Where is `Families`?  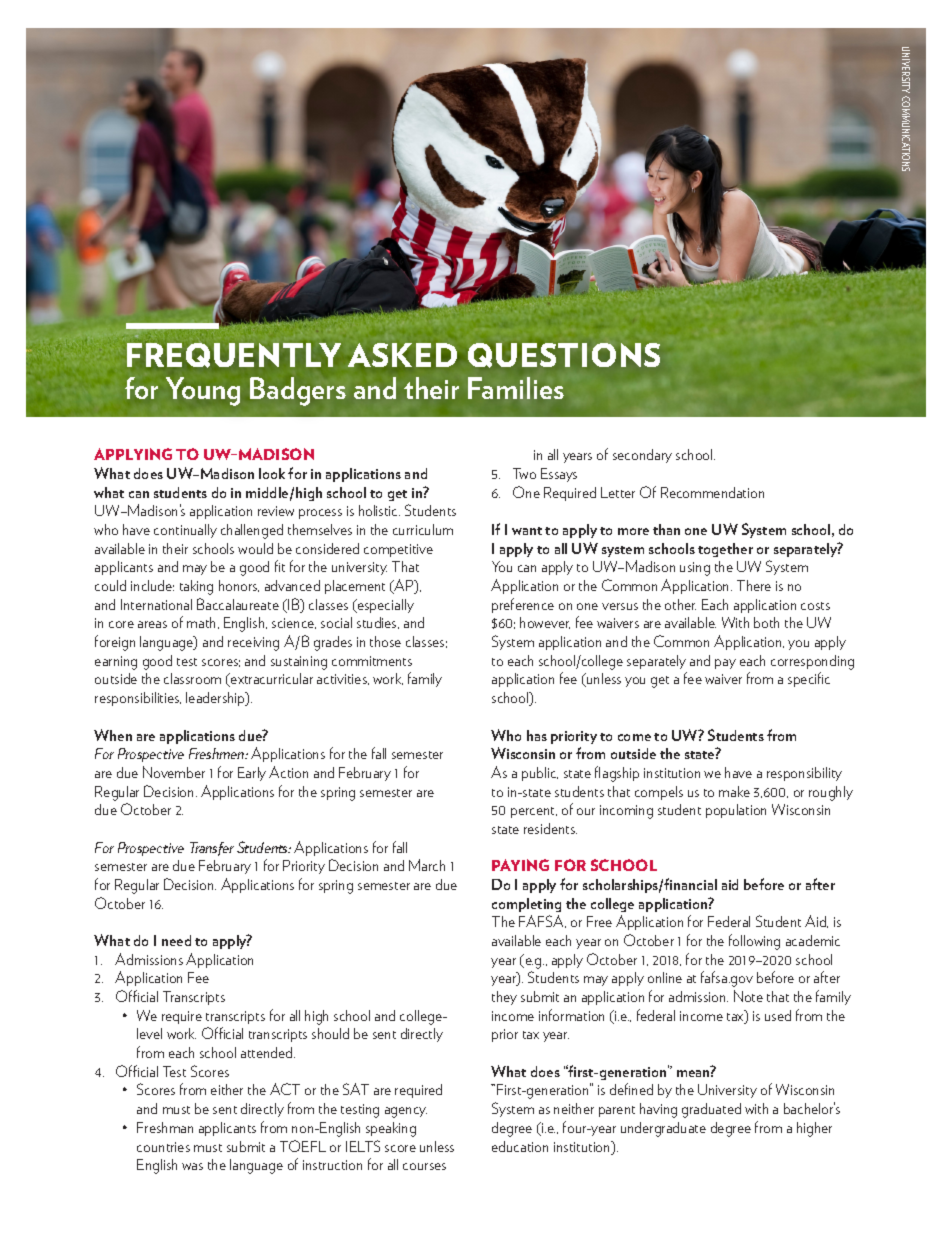 Families is located at coordinates (516, 388).
